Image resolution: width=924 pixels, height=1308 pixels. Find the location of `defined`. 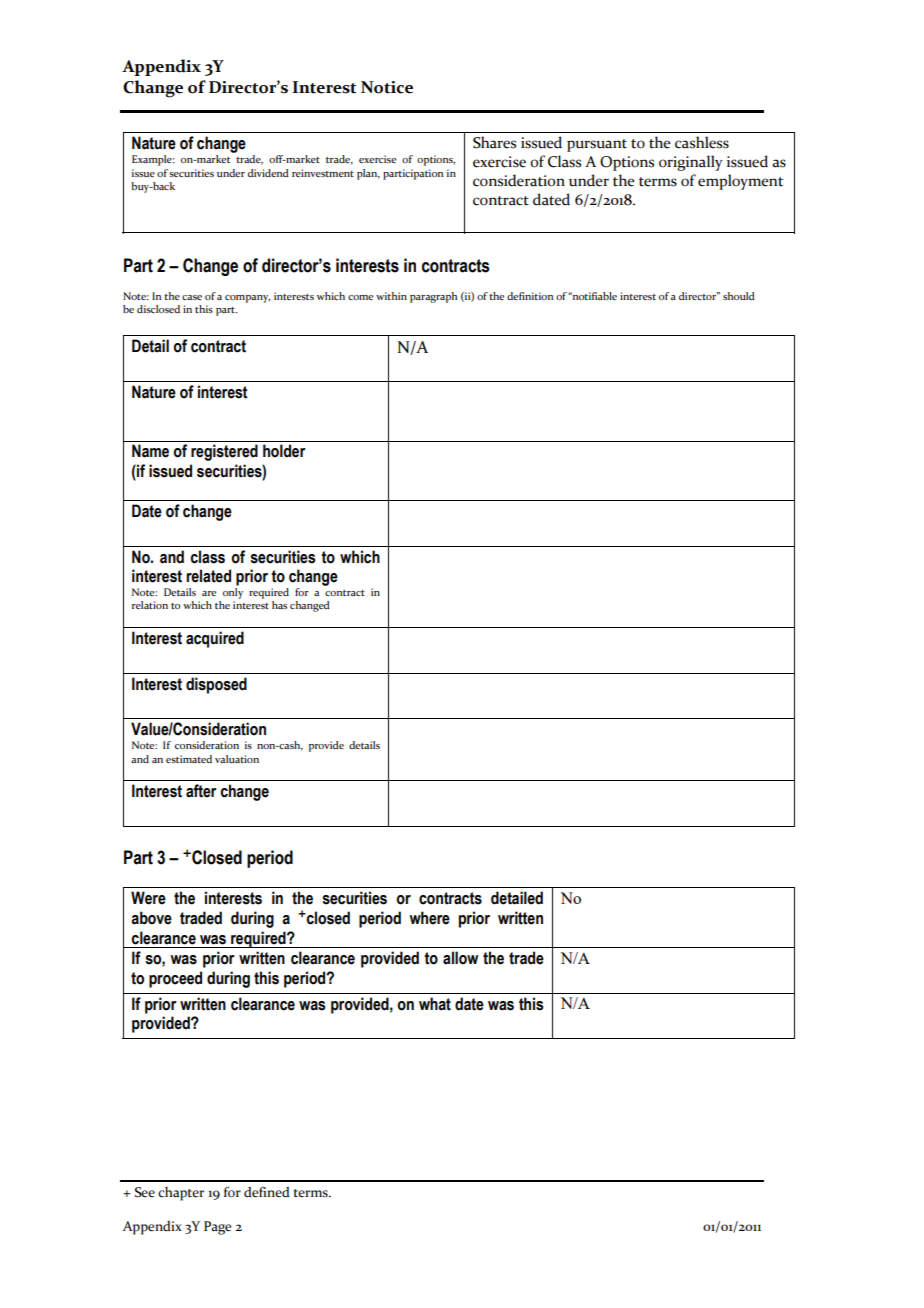

defined is located at coordinates (267, 1192).
